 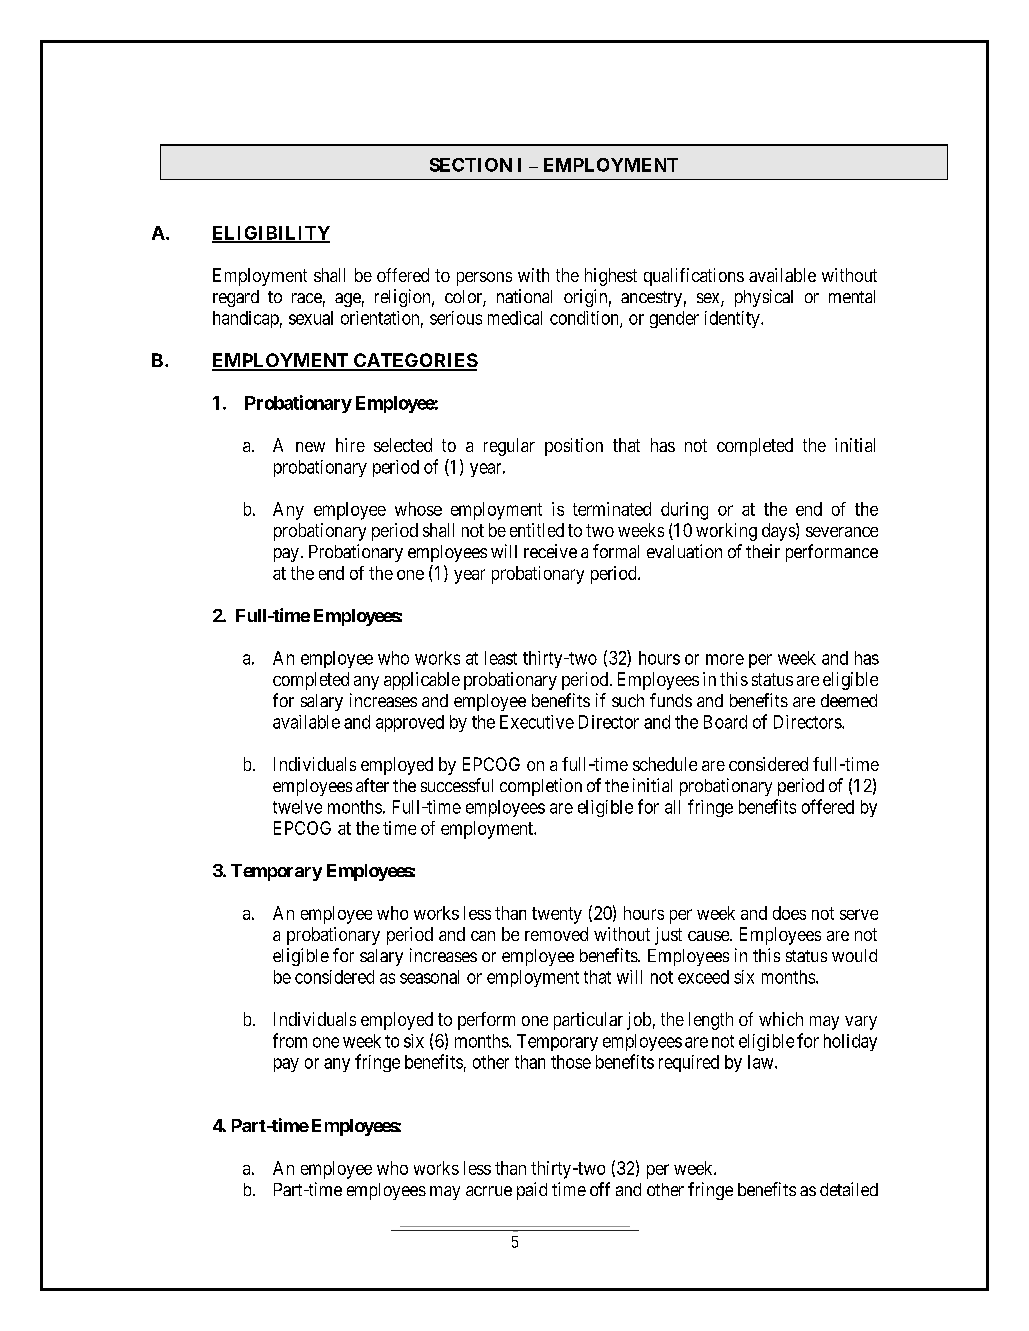 I want to click on completion, so click(x=541, y=787).
